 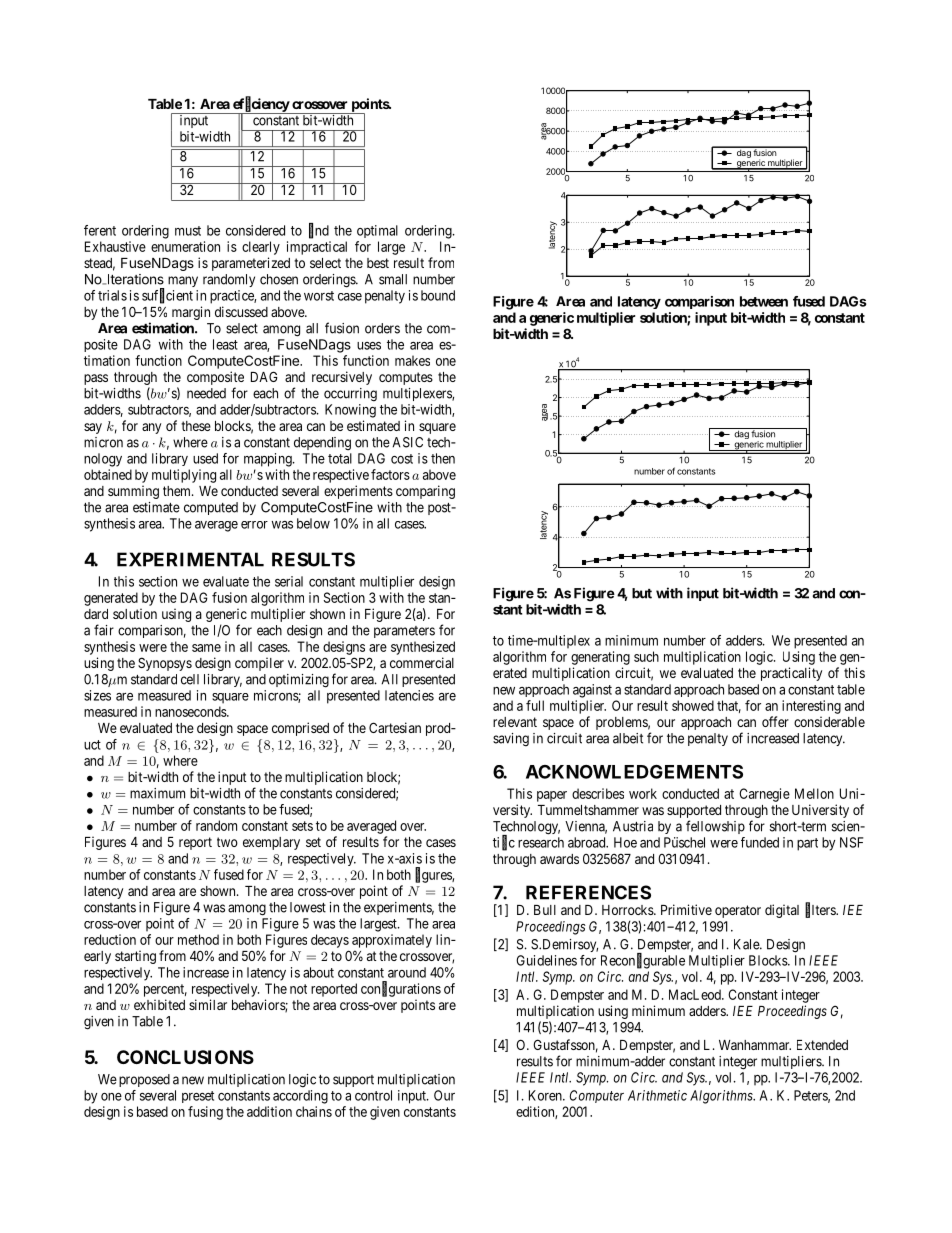 I want to click on bound, so click(x=438, y=295).
